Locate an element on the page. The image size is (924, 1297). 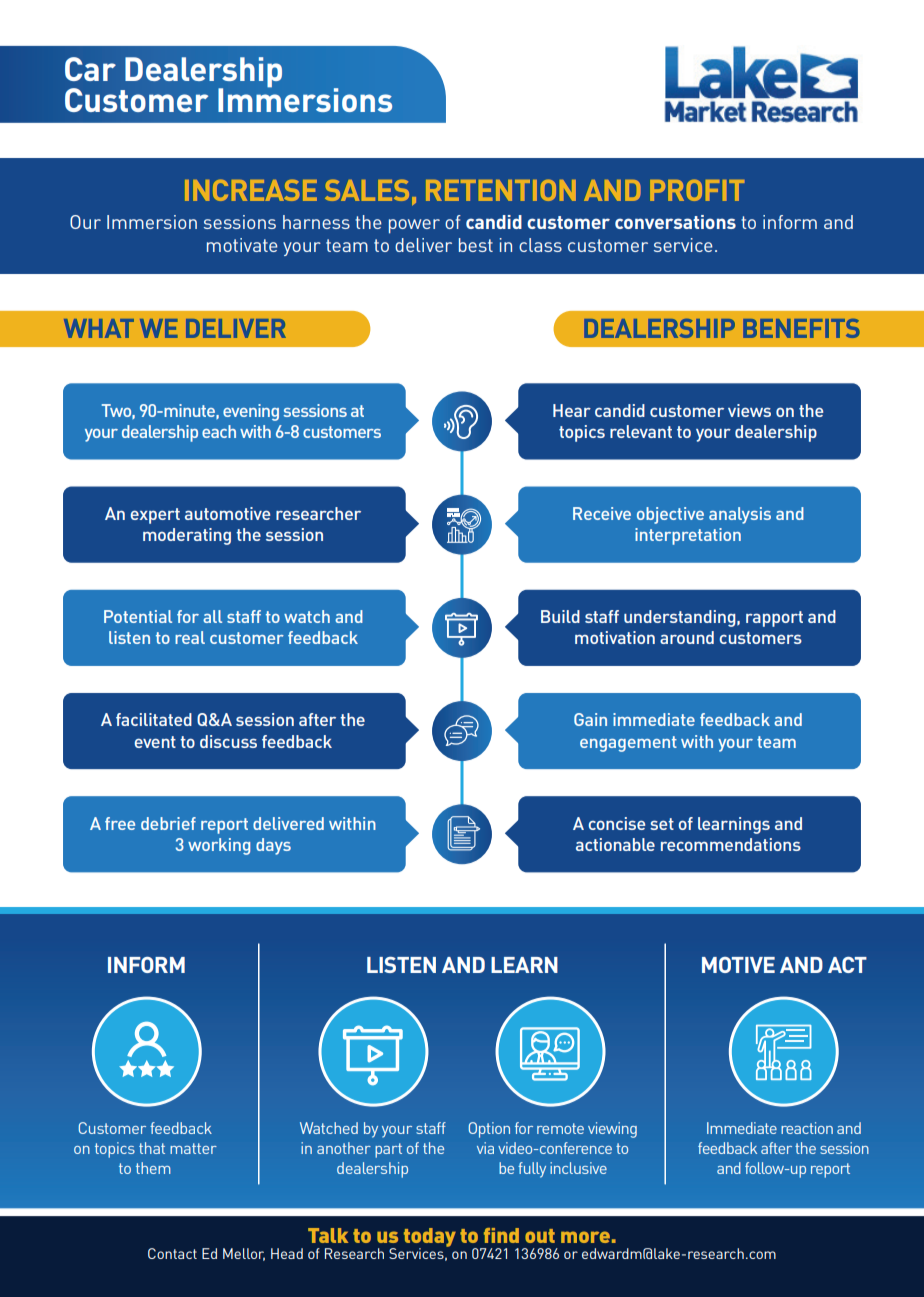
PROFIT is located at coordinates (697, 190).
